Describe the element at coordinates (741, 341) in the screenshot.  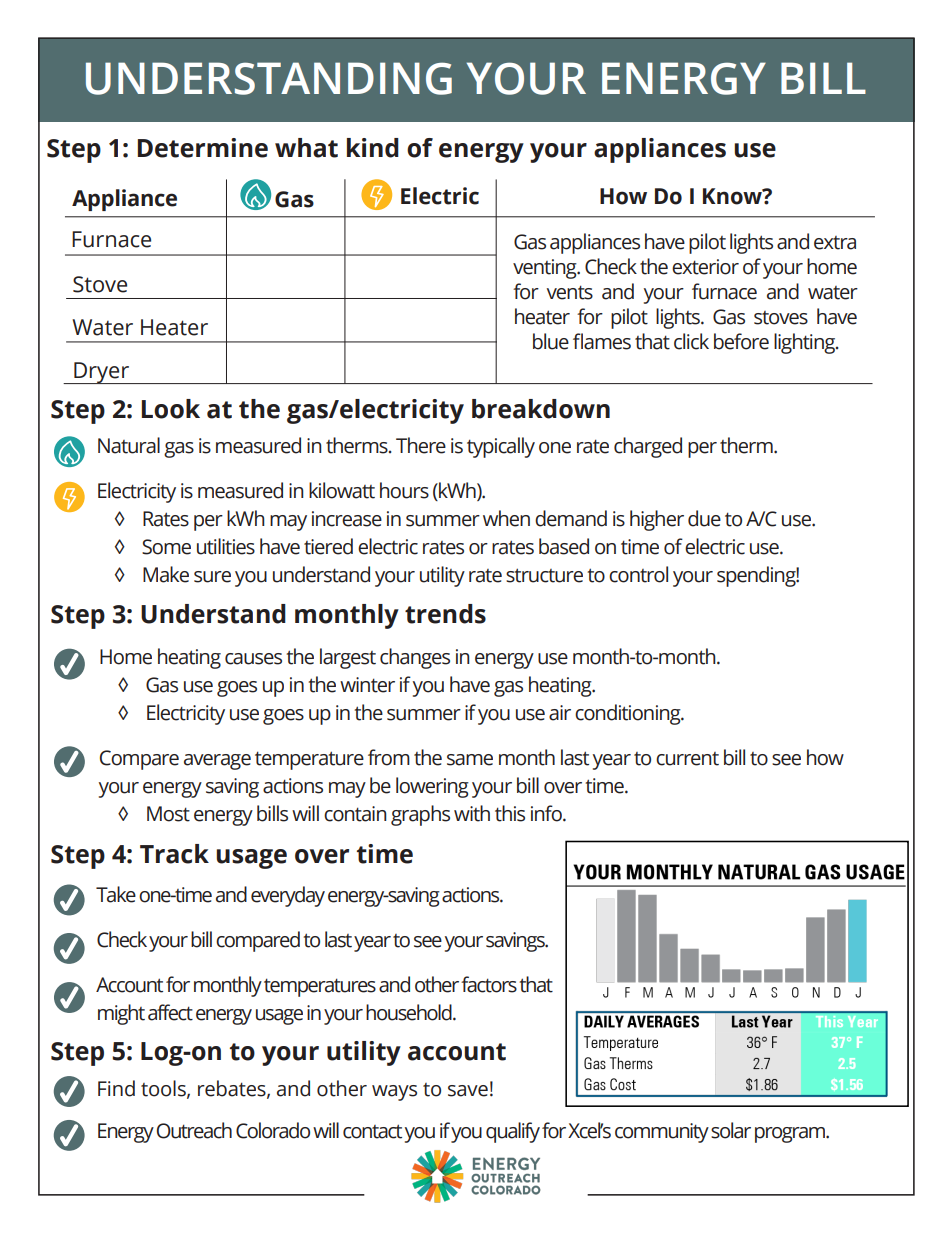
I see `before` at that location.
